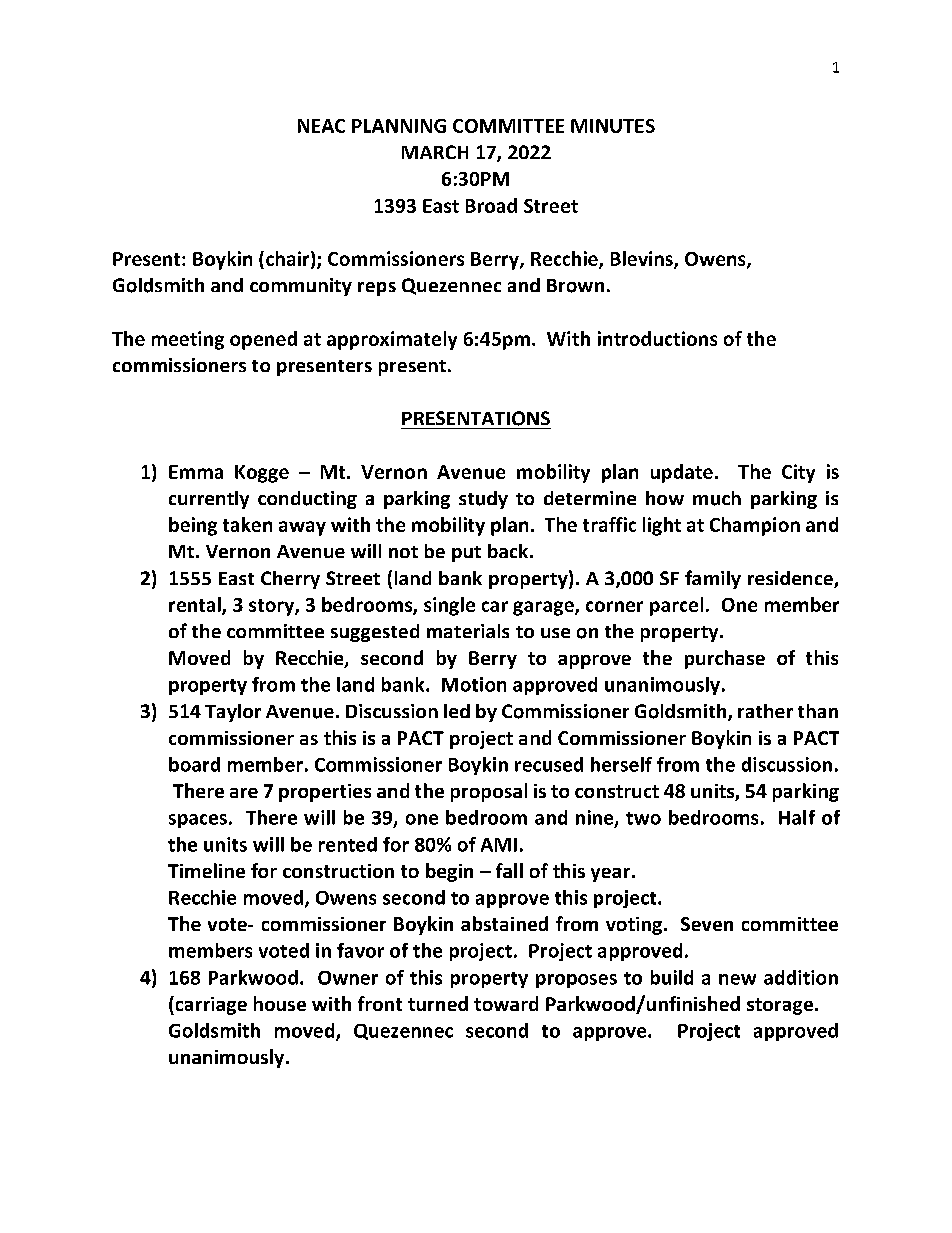 The image size is (952, 1233). I want to click on Motion, so click(474, 684).
